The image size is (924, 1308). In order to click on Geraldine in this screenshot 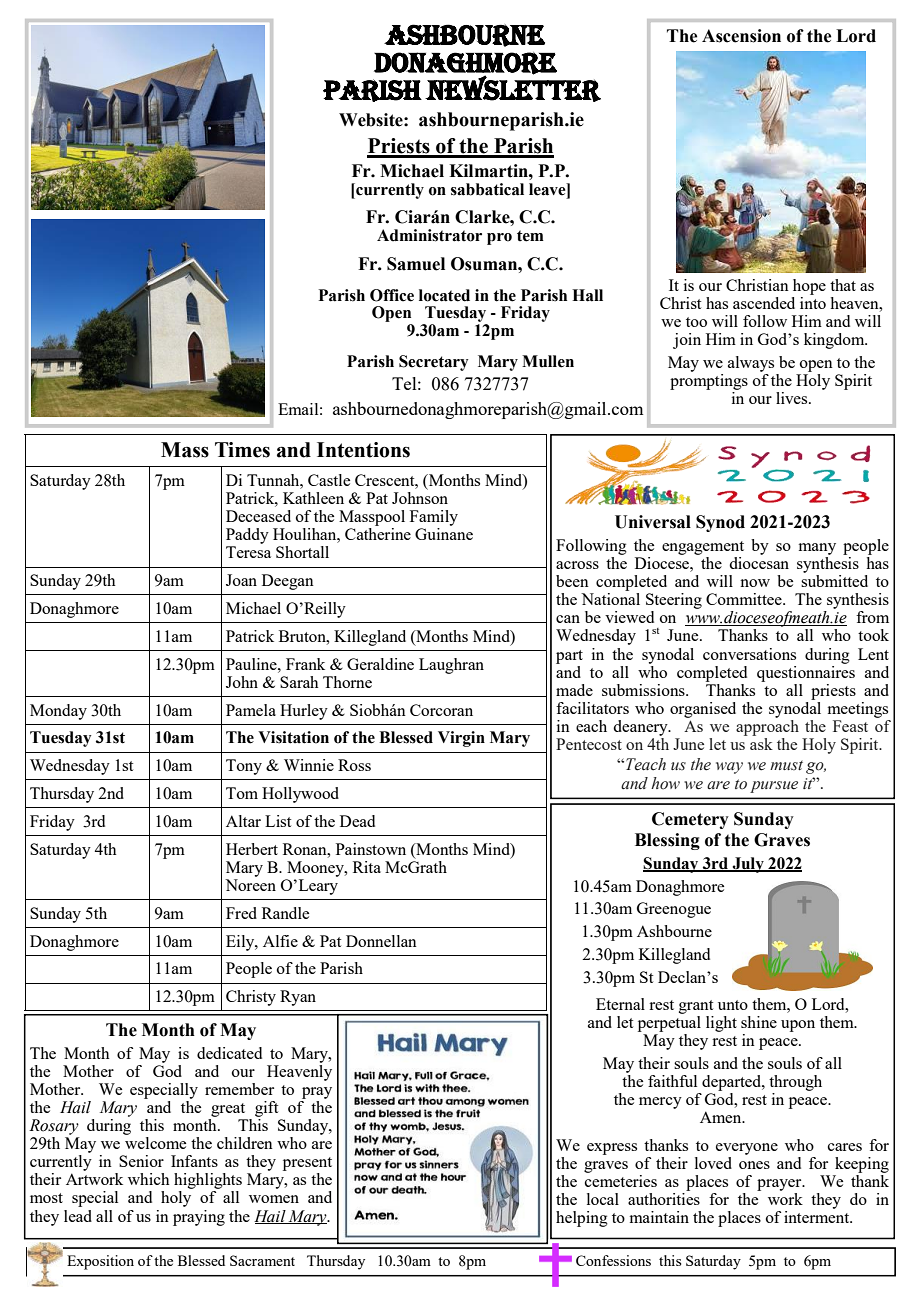, I will do `click(380, 664)`.
